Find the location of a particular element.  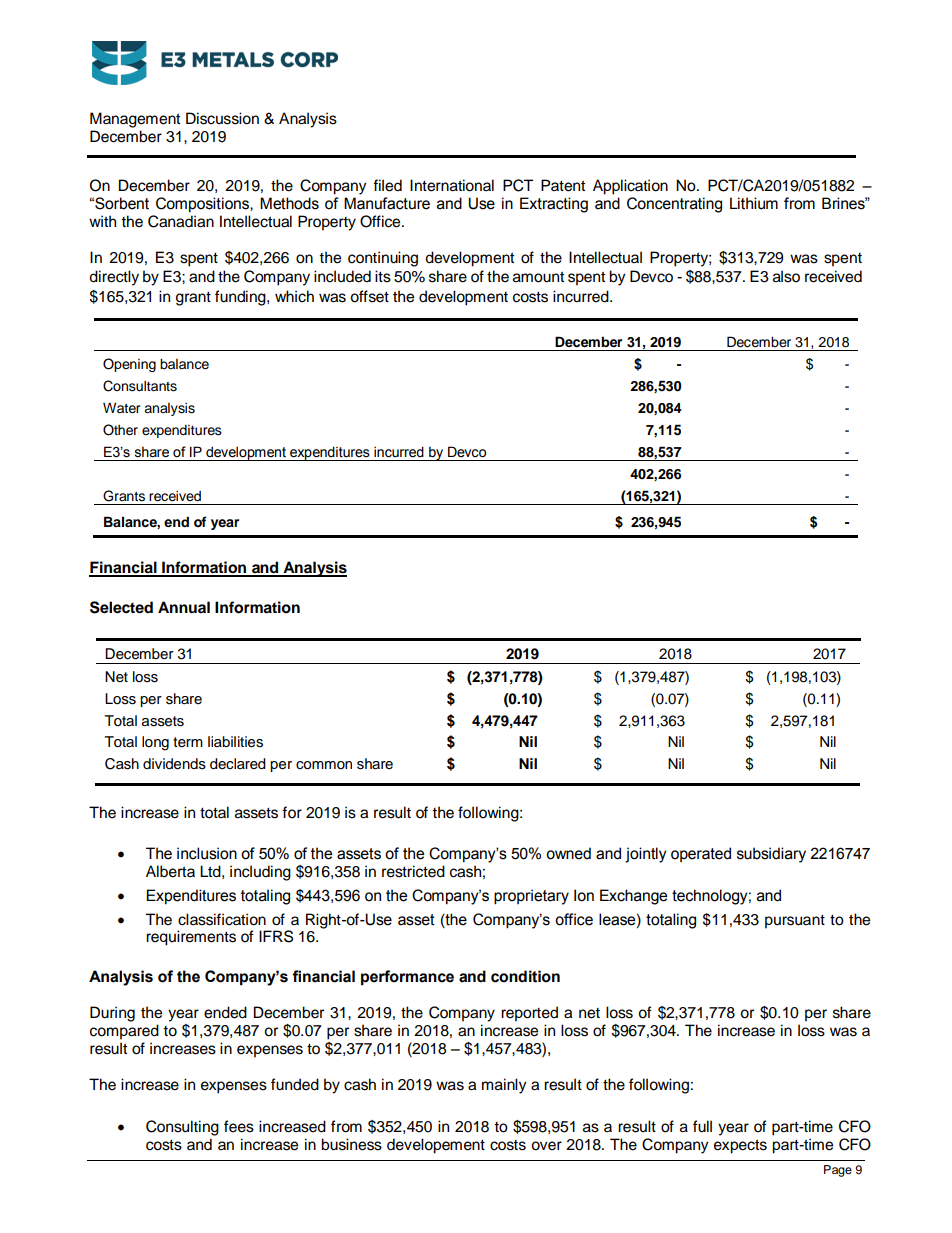

International is located at coordinates (452, 185).
